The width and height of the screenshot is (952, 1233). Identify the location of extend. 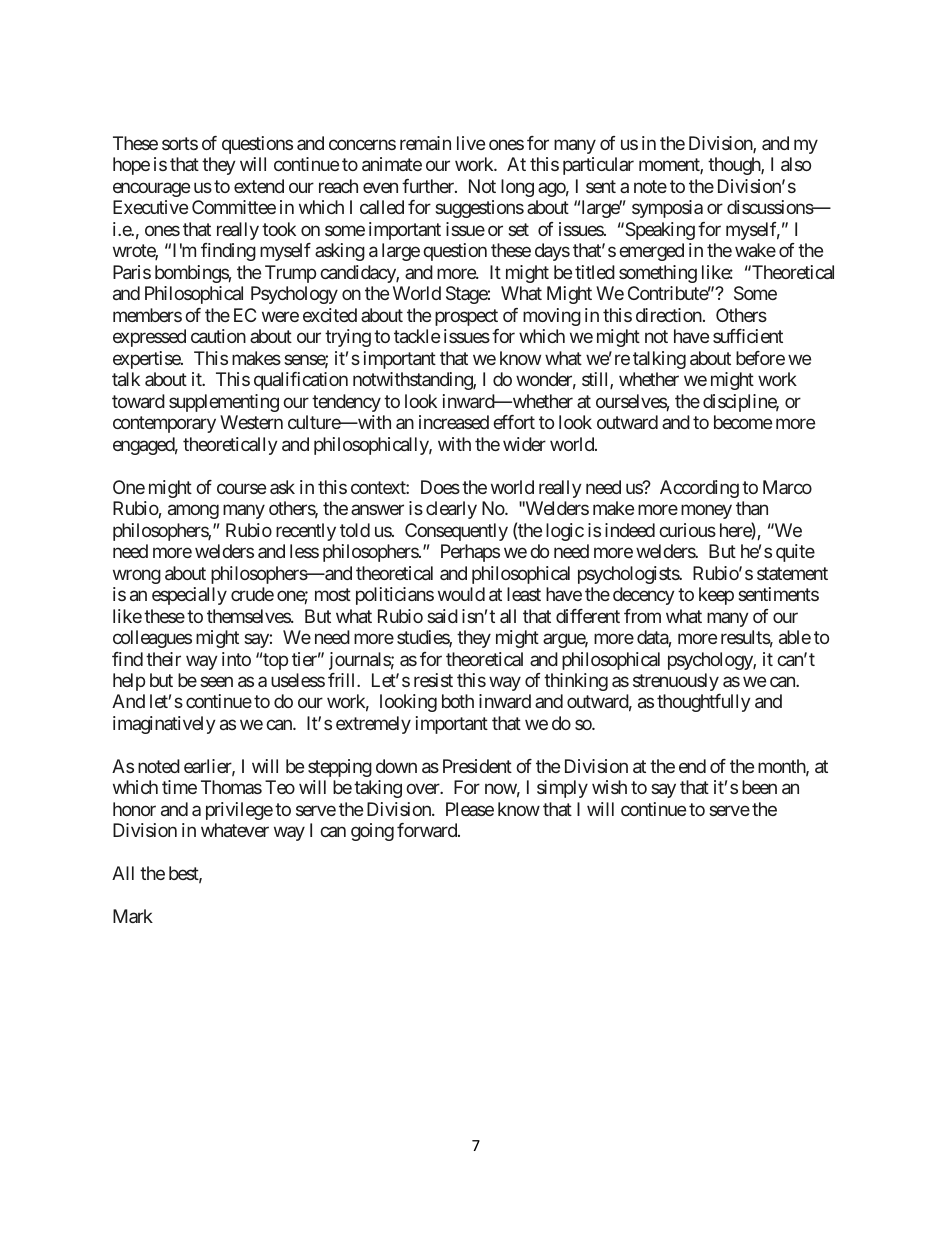
(259, 186).
